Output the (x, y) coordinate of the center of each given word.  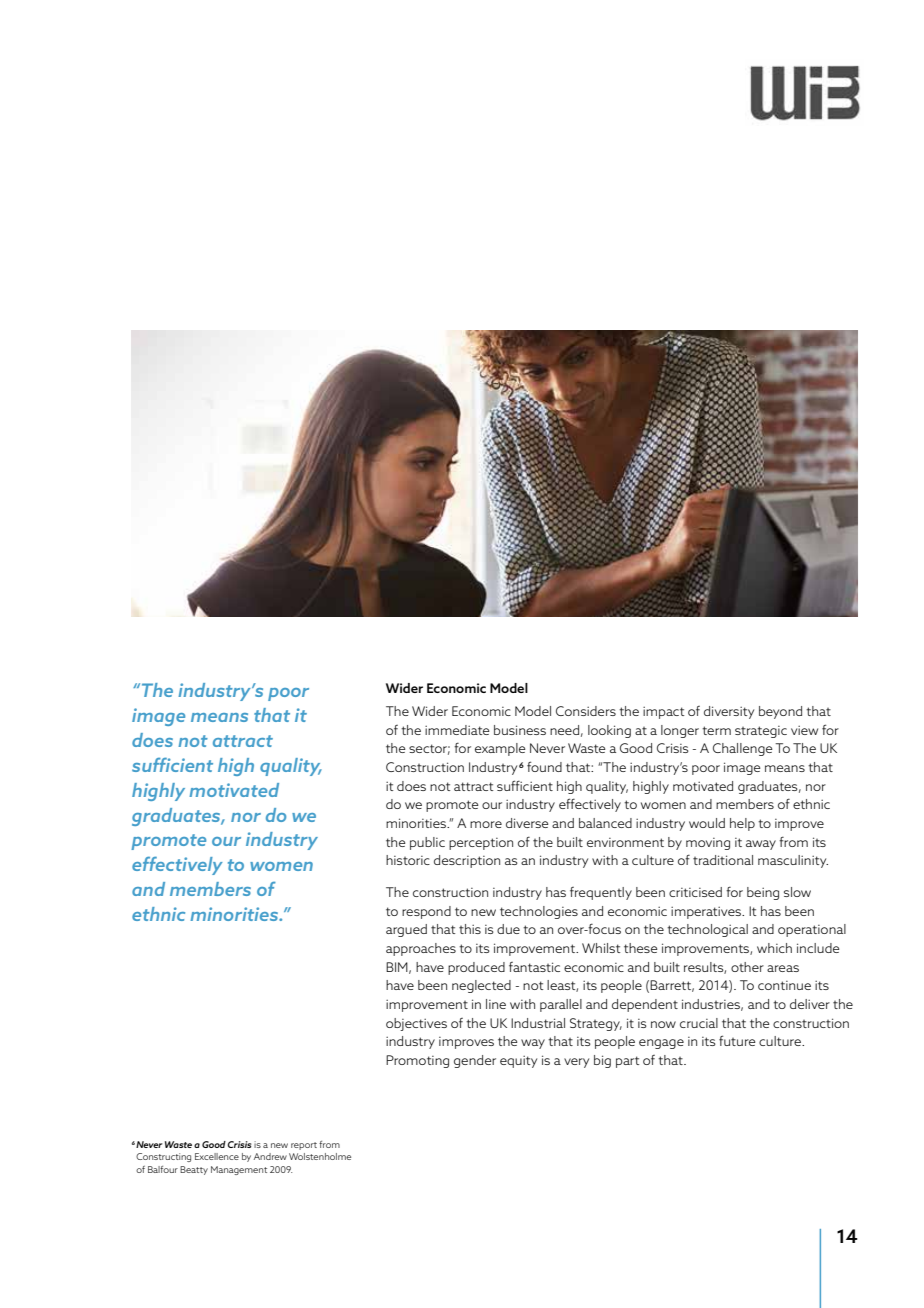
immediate (457, 730)
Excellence (217, 1156)
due (508, 929)
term (716, 730)
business (520, 730)
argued (406, 930)
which (774, 948)
